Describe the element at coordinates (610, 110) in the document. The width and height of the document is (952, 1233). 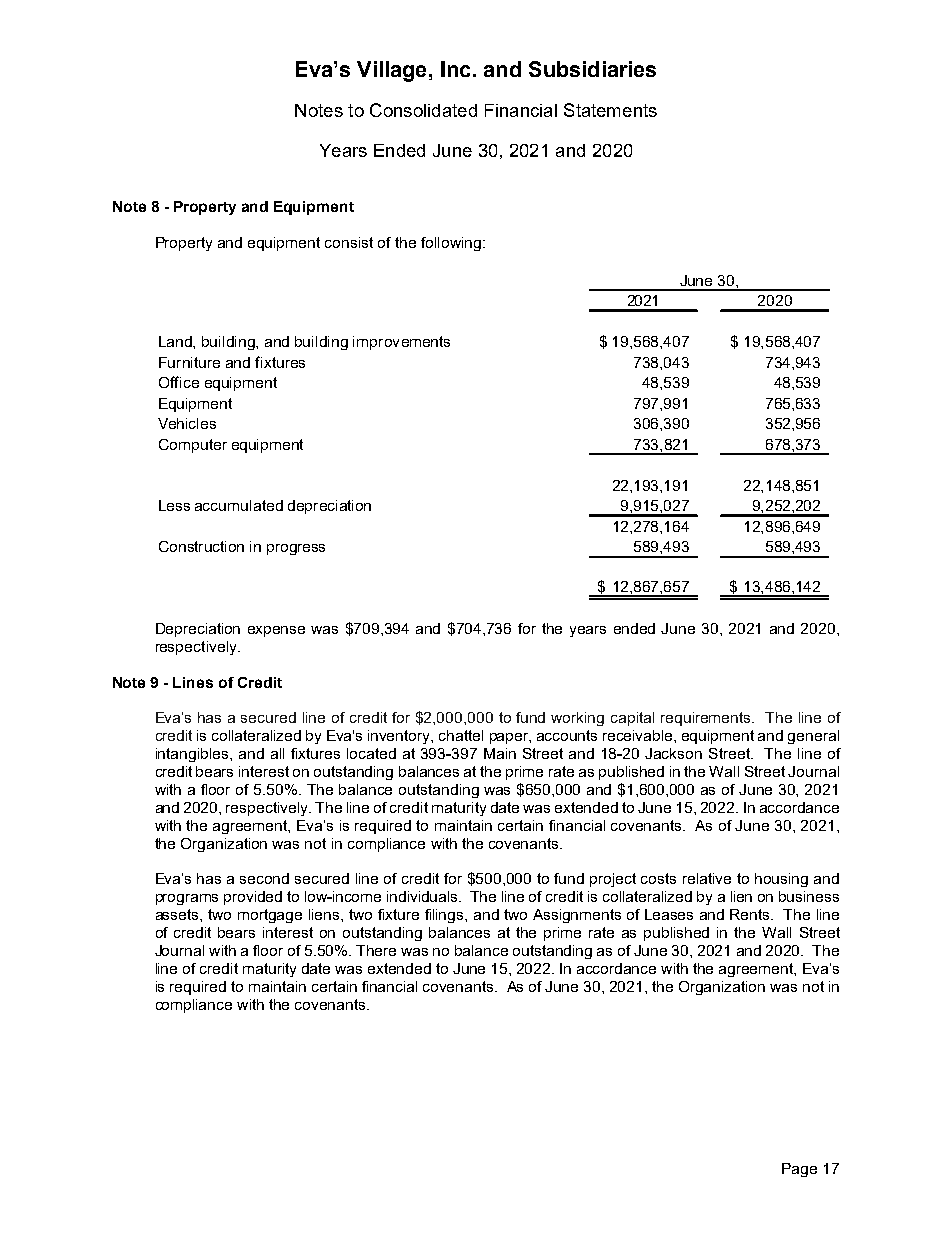
I see `Statements` at that location.
